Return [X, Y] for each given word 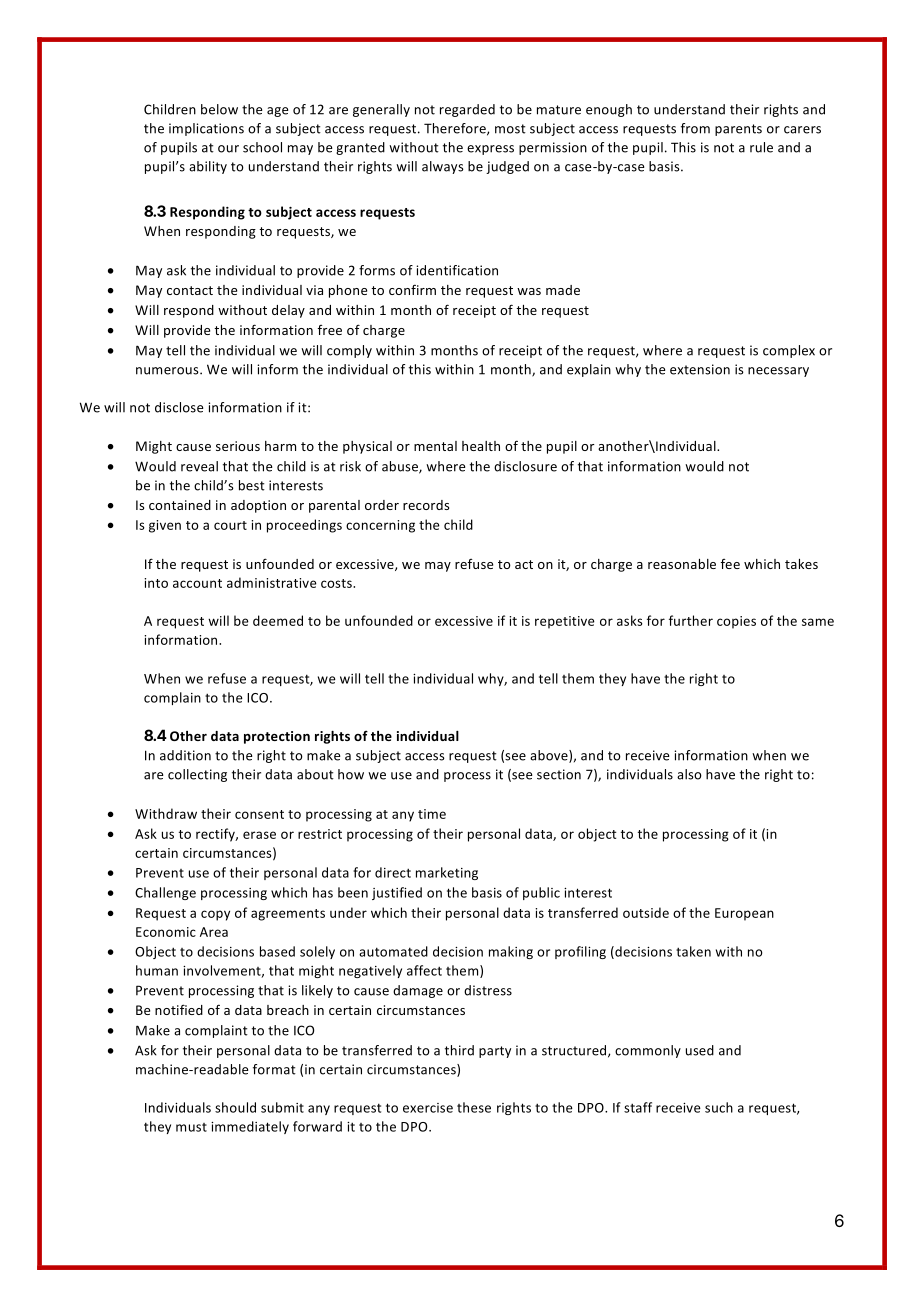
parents [738, 130]
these [474, 1107]
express [490, 150]
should [235, 1107]
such [719, 1107]
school [262, 147]
